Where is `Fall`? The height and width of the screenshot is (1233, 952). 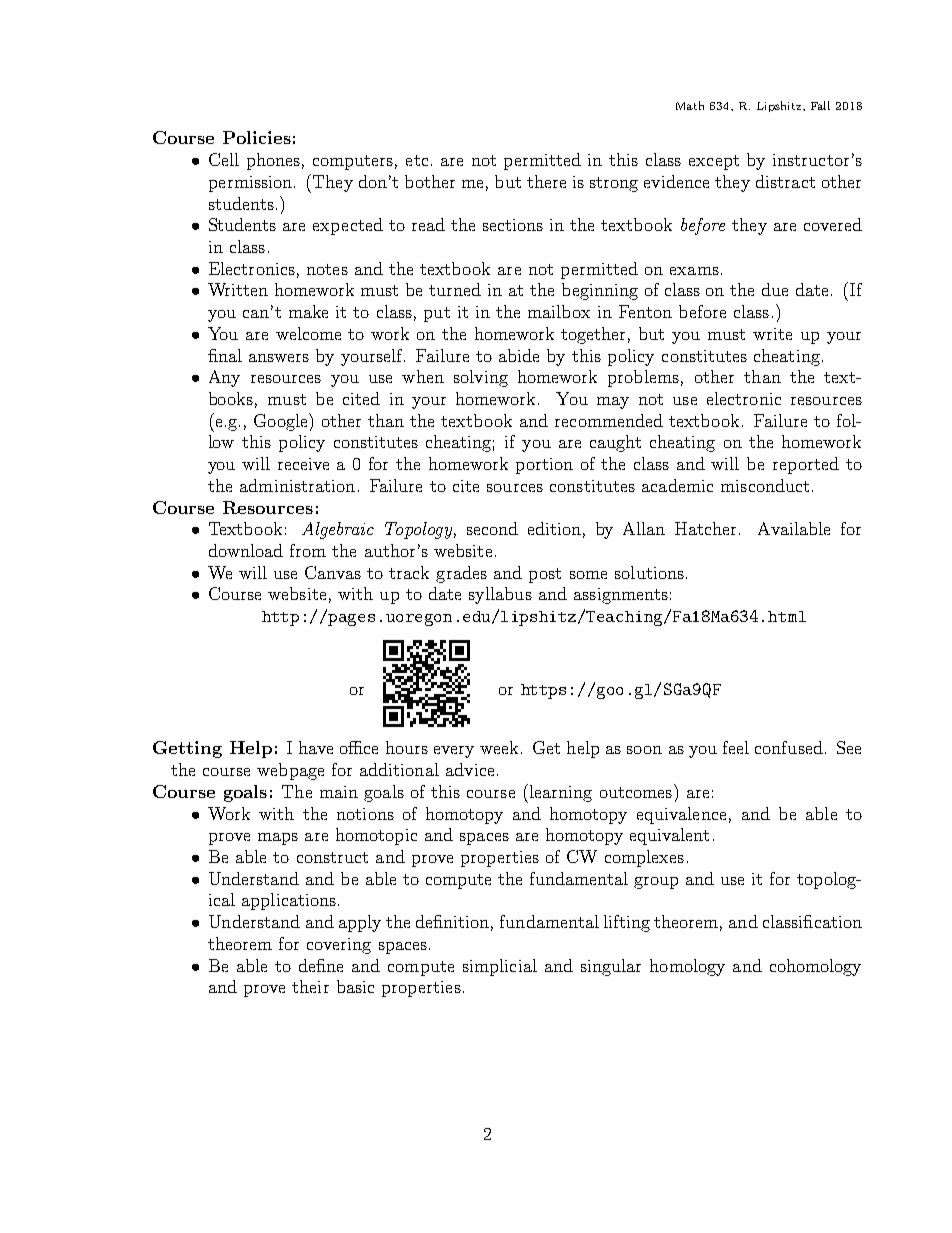
Fall is located at coordinates (820, 105).
